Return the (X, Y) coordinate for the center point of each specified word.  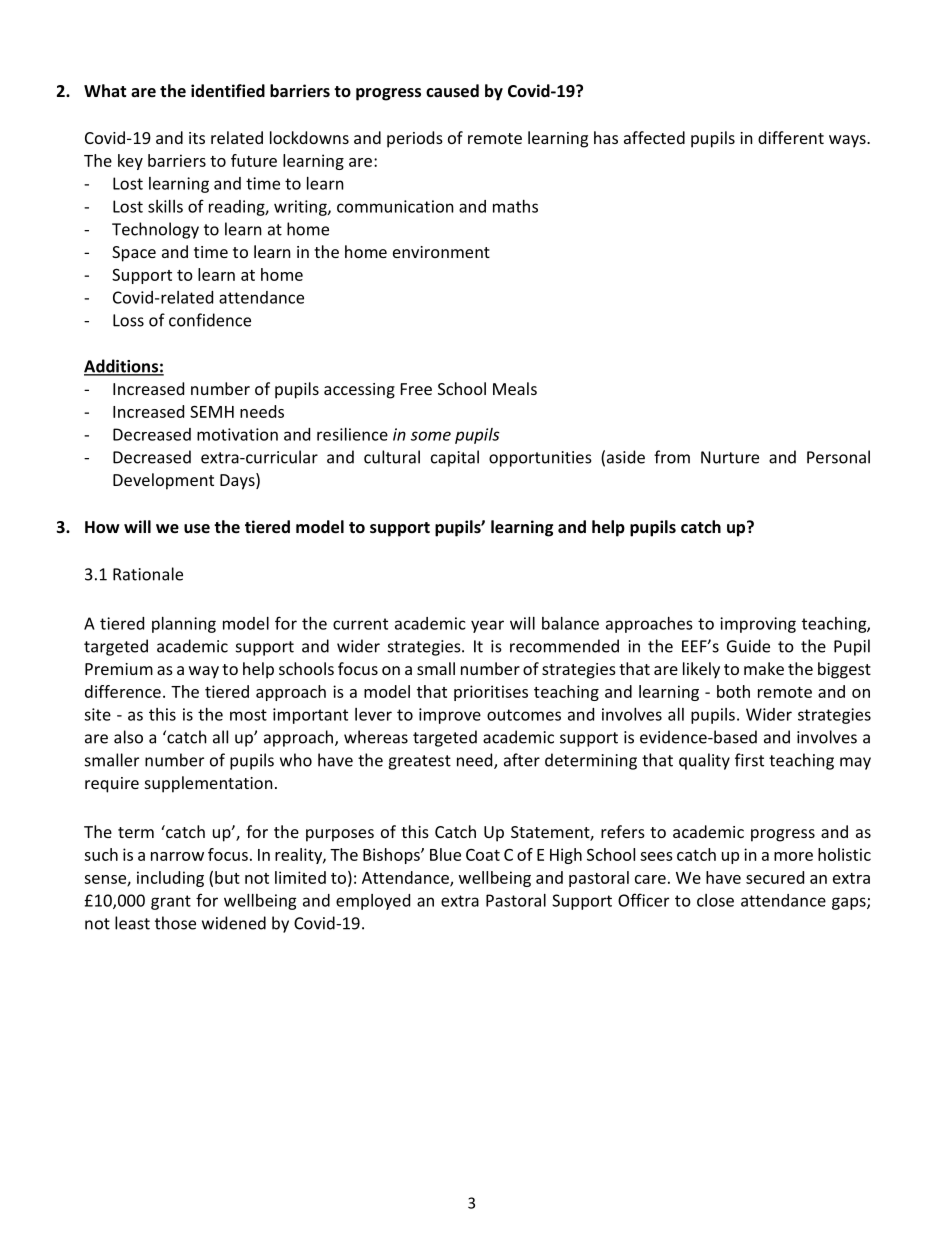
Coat (483, 855)
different (791, 137)
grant (171, 902)
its (197, 138)
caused (452, 90)
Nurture (730, 457)
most (248, 715)
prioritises (491, 693)
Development (163, 481)
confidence (210, 320)
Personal (838, 457)
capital (455, 458)
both (733, 691)
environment (441, 252)
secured (775, 877)
